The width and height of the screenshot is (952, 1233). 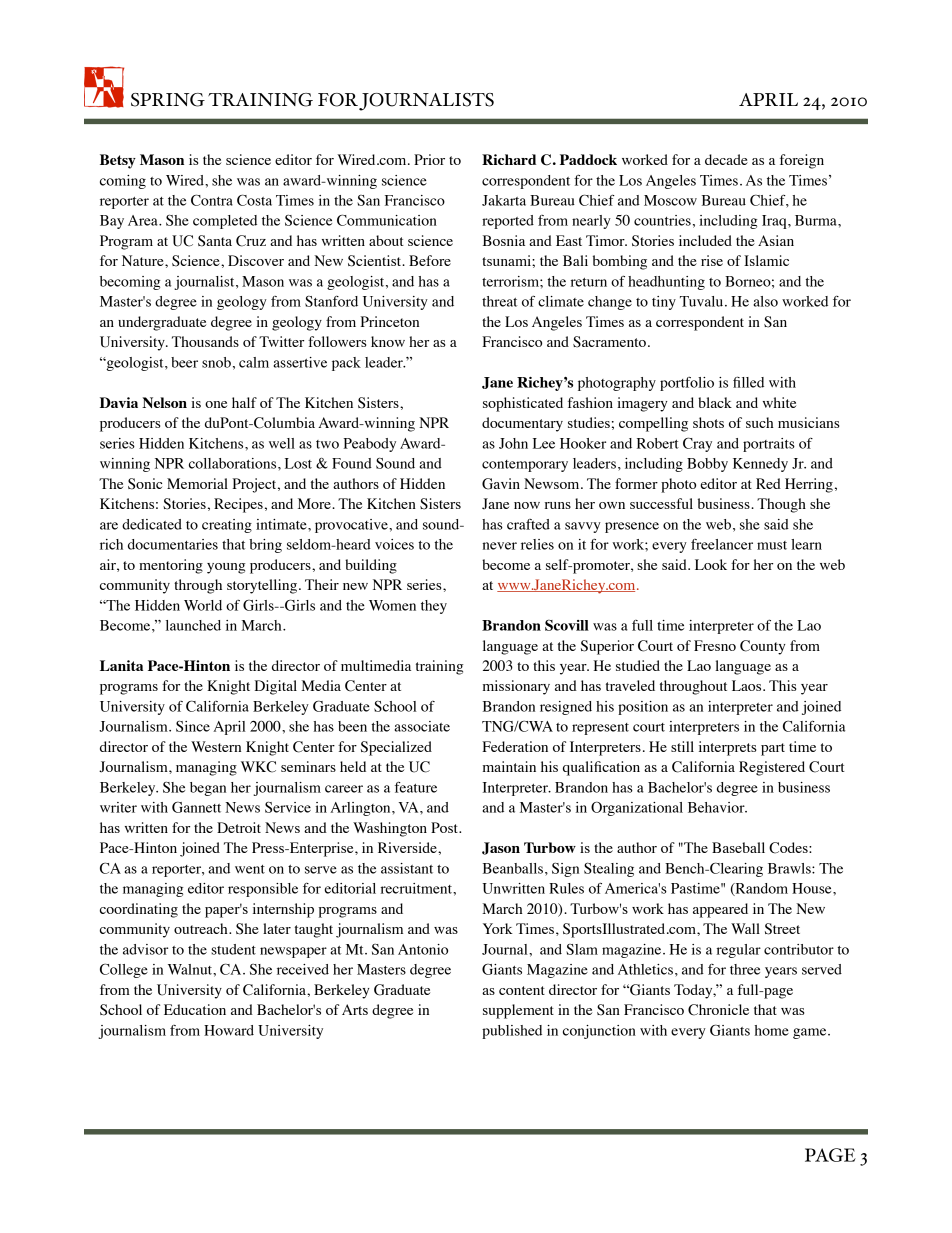 What do you see at coordinates (171, 566) in the screenshot?
I see `mentoring` at bounding box center [171, 566].
